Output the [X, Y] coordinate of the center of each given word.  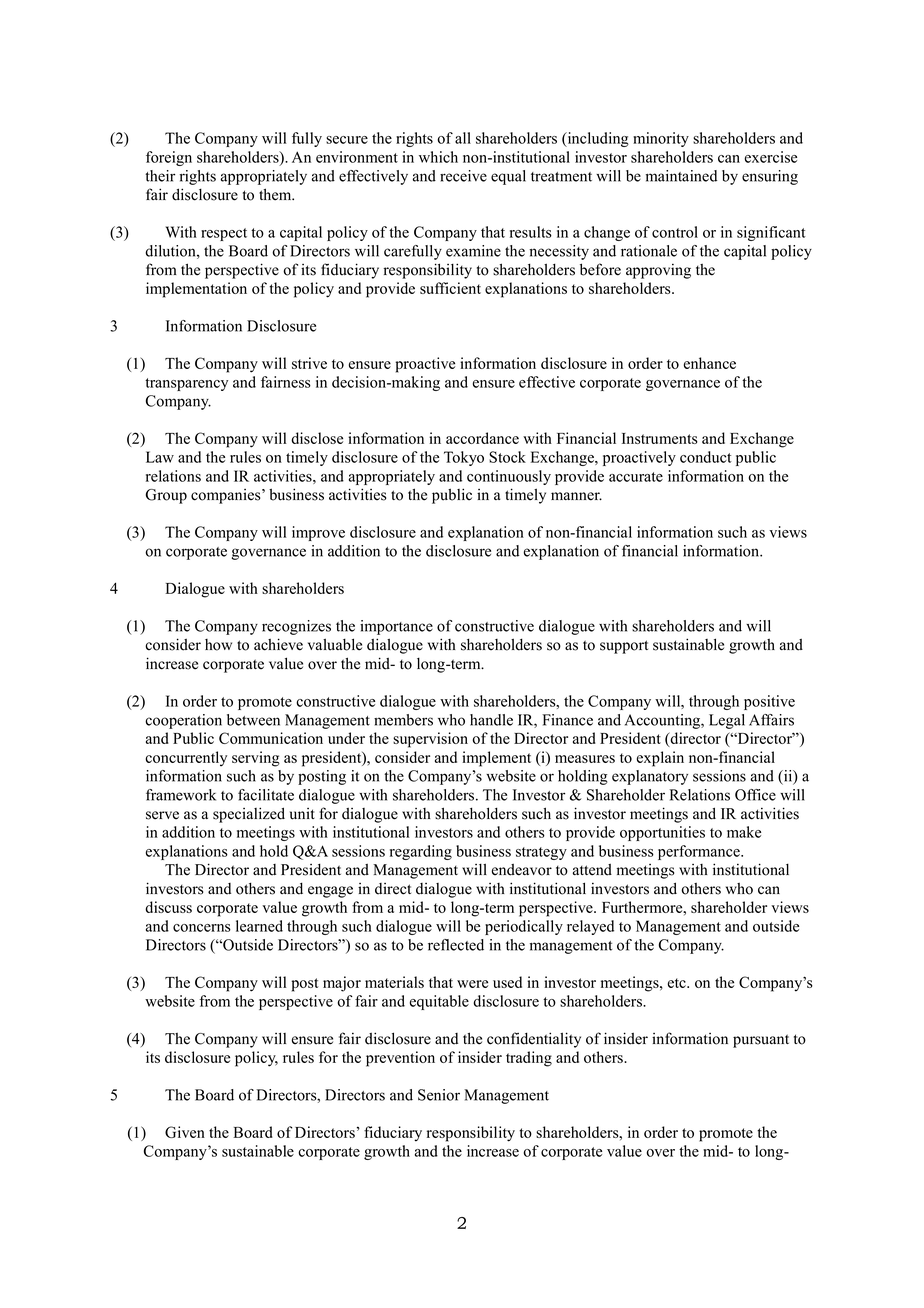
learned [259, 926]
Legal [727, 721]
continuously [509, 477]
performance [700, 852]
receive [463, 176]
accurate [636, 477]
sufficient [450, 288]
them [276, 194]
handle [491, 720]
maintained [681, 176]
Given [185, 1132]
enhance [710, 363]
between [253, 720]
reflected [456, 945]
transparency [186, 384]
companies [227, 496]
